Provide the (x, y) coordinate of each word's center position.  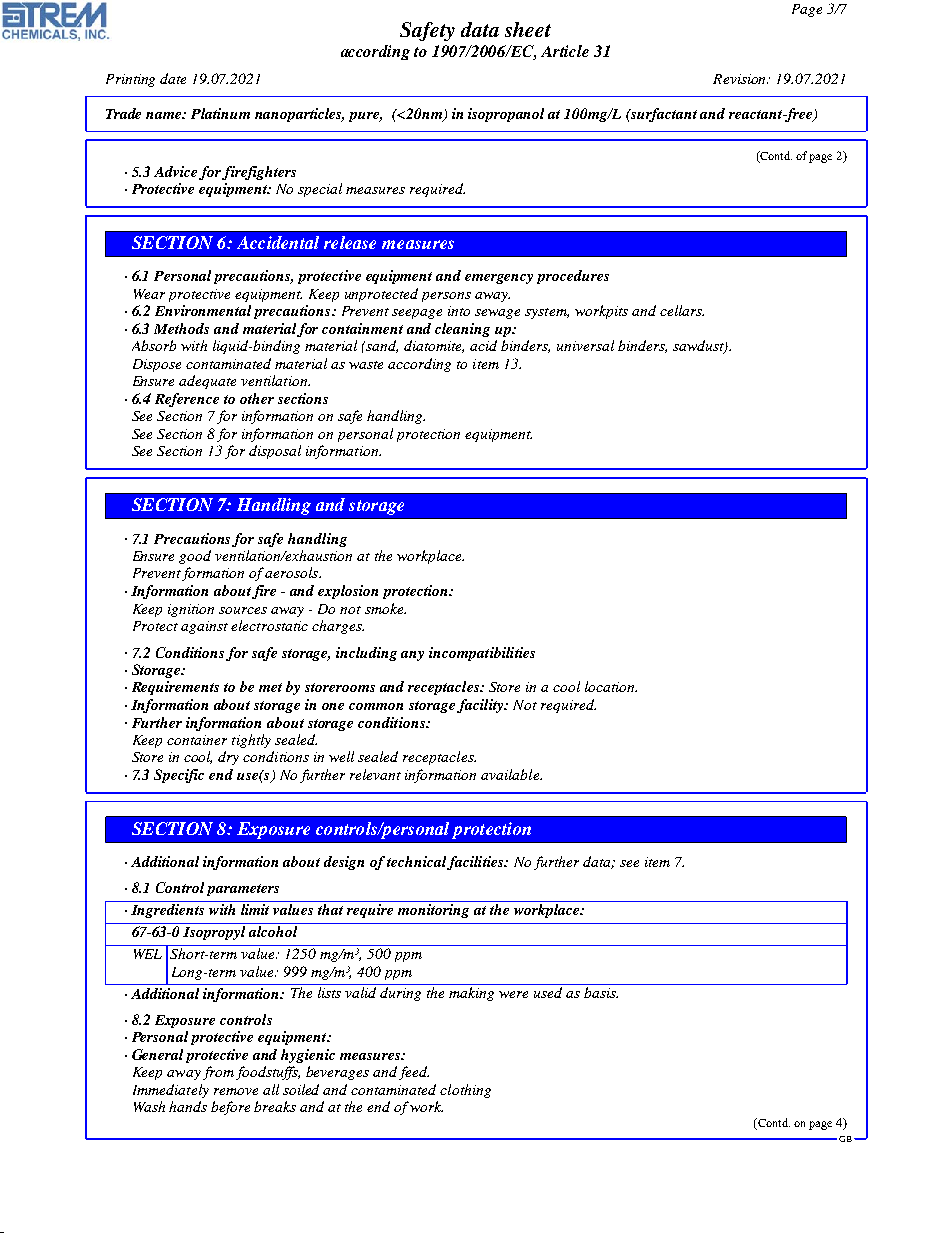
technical (418, 863)
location (611, 686)
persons (446, 297)
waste (366, 365)
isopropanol (506, 115)
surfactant (663, 115)
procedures (573, 277)
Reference (187, 400)
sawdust (699, 347)
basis (601, 992)
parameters (243, 890)
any (412, 656)
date (173, 78)
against (204, 627)
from (218, 1073)
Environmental (203, 310)
